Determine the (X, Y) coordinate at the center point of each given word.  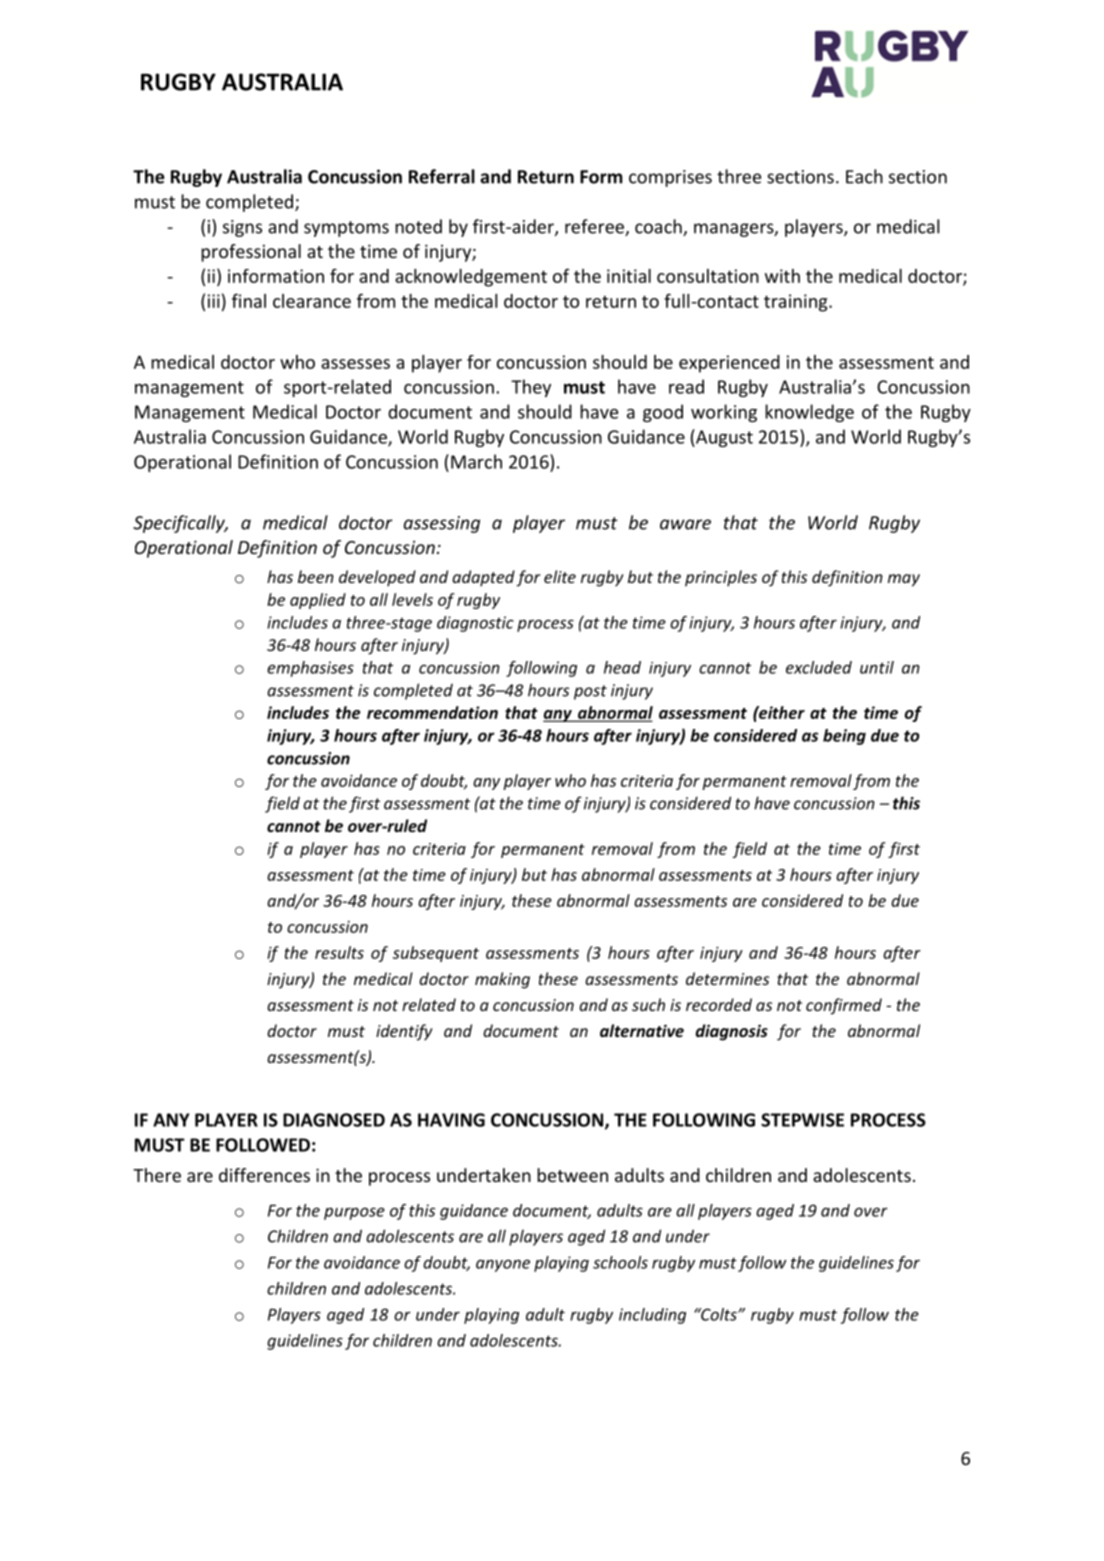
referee (595, 227)
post (590, 692)
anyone (503, 1265)
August (723, 438)
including (652, 1316)
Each (864, 176)
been (316, 576)
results (339, 952)
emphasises (310, 669)
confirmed (844, 1006)
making (502, 980)
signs (242, 228)
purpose (354, 1213)
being (844, 737)
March (476, 461)
